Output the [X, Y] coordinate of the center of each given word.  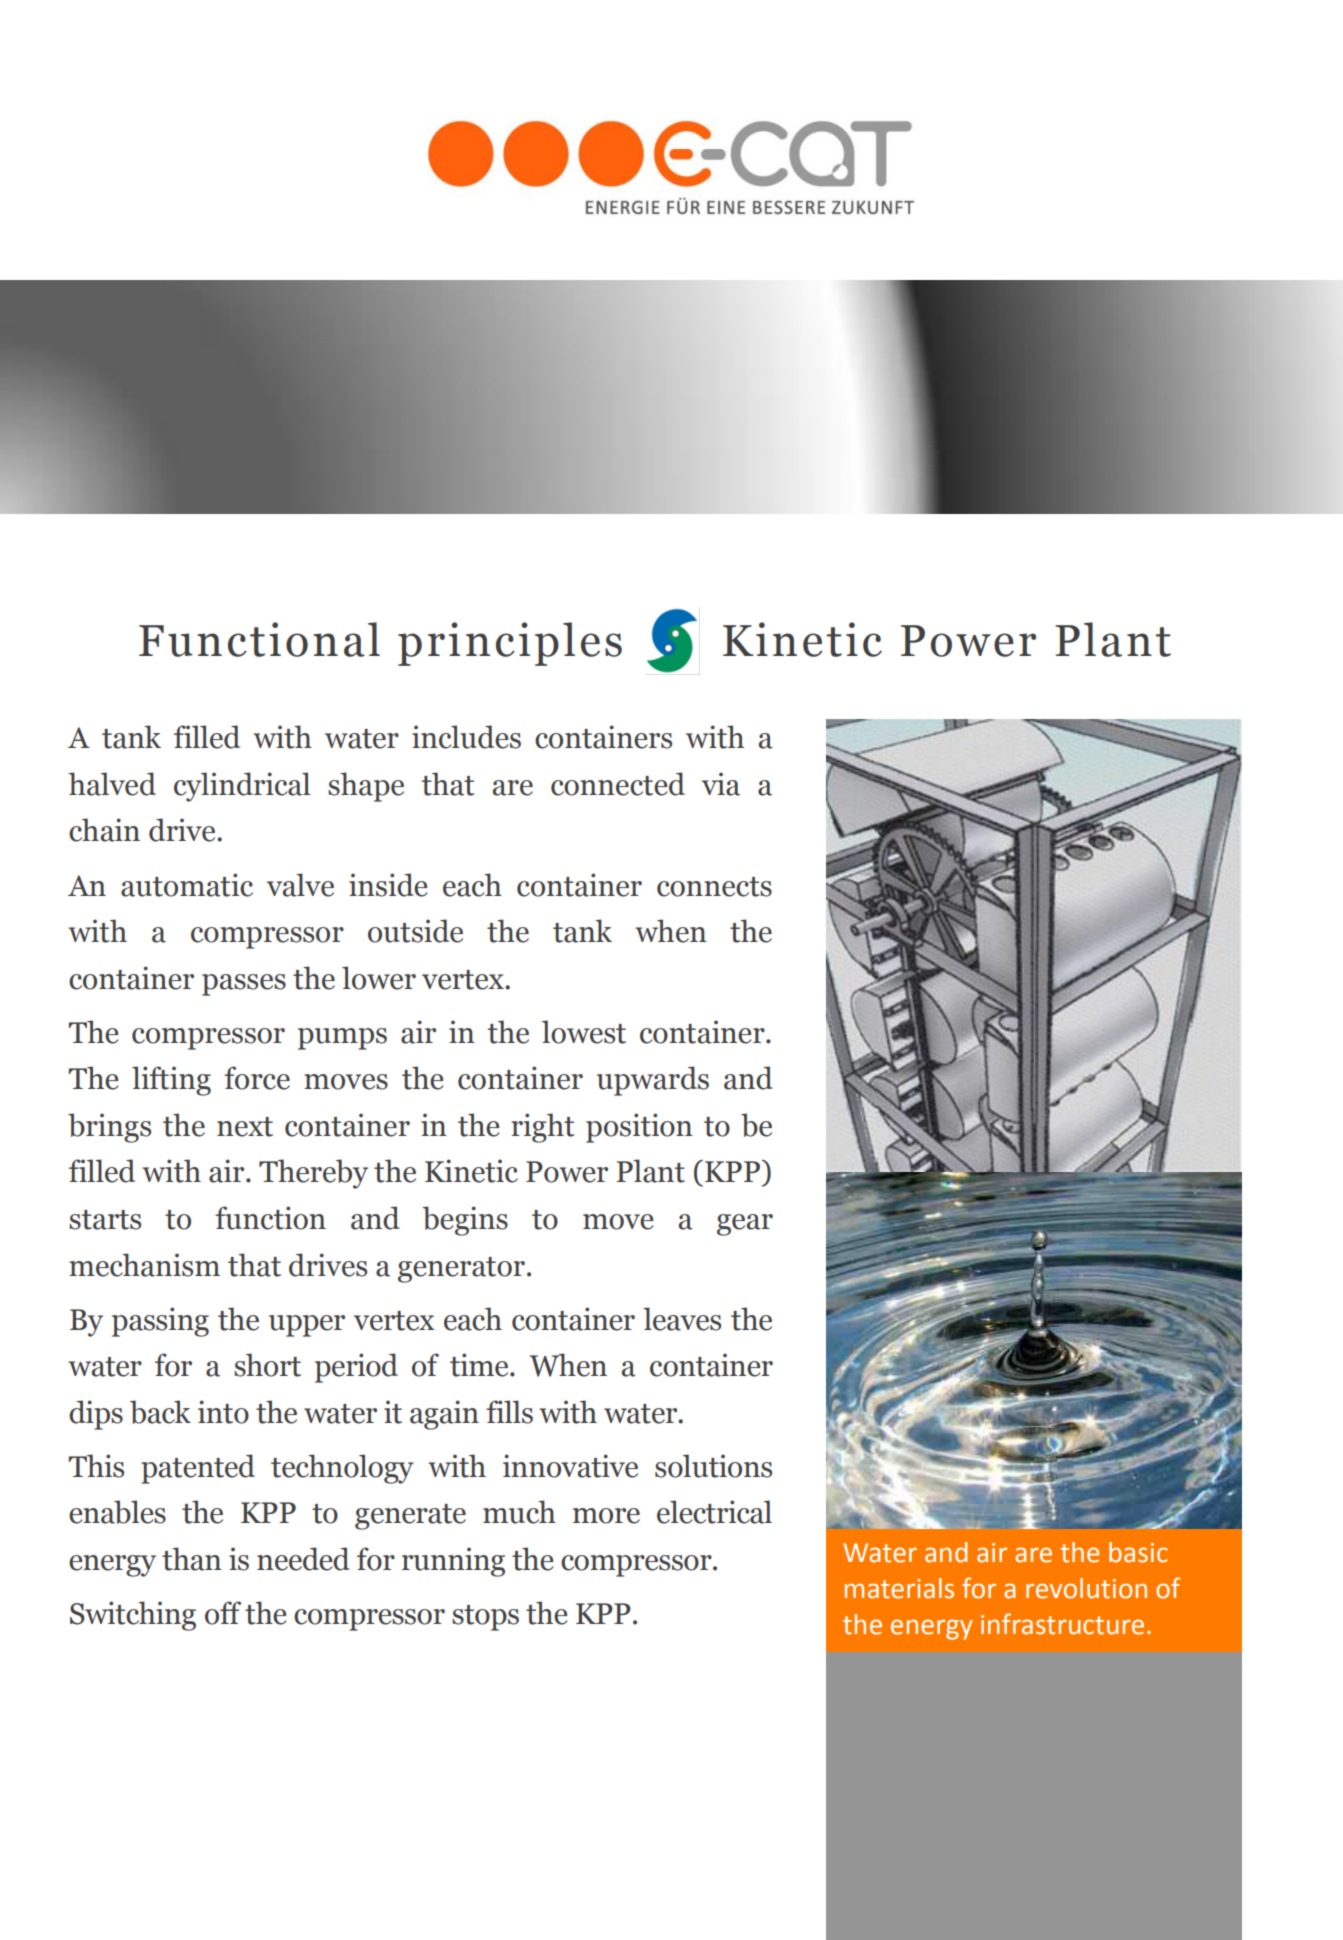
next [245, 1127]
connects [714, 887]
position [639, 1128]
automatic [187, 885]
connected [618, 784]
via [721, 784]
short [267, 1365]
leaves [682, 1319]
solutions [713, 1466]
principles [510, 644]
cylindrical [242, 787]
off [223, 1613]
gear [745, 1225]
